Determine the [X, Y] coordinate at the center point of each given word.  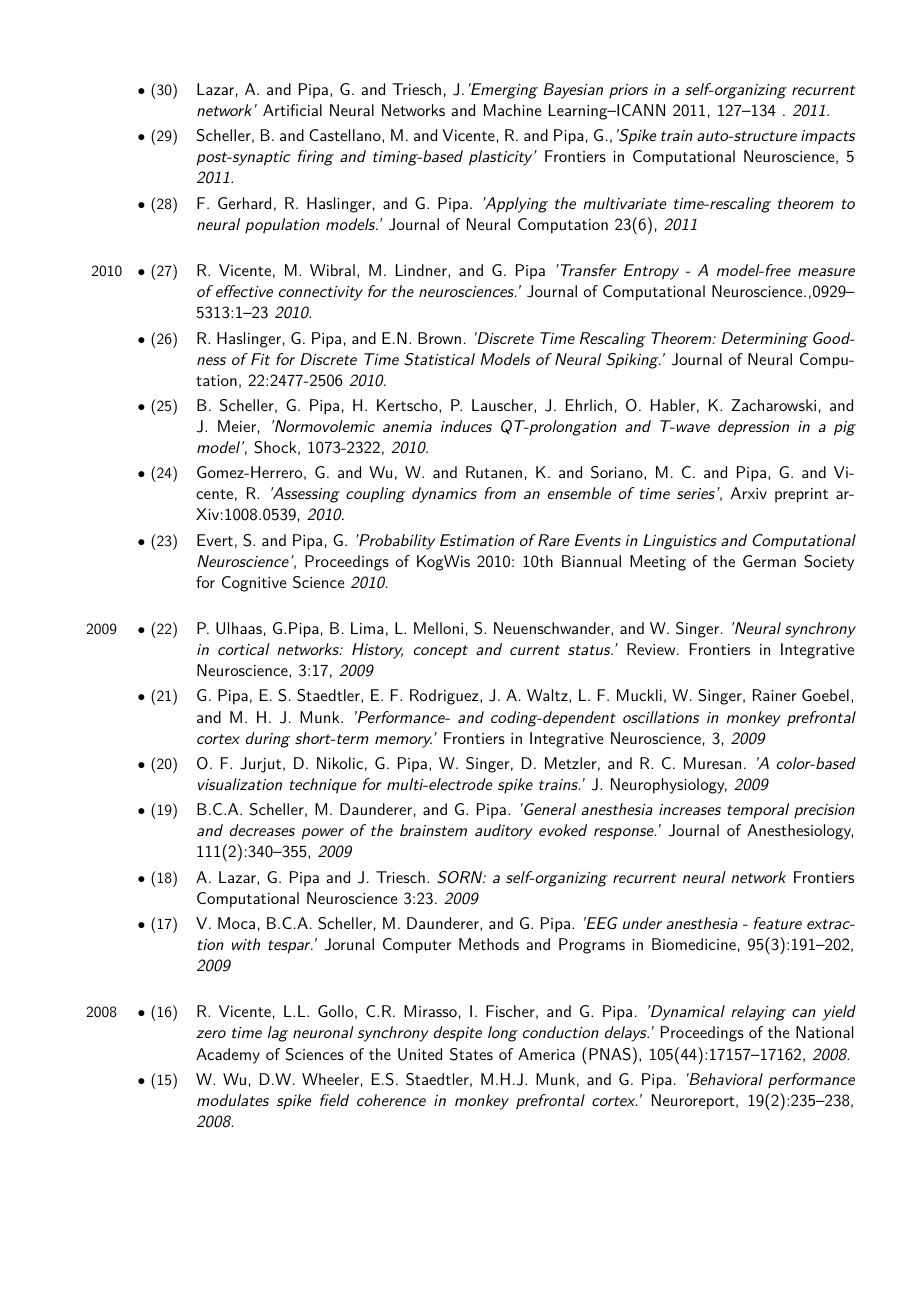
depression [753, 428]
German [769, 561]
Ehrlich [589, 405]
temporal [758, 811]
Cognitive [254, 584]
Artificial [292, 110]
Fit [260, 359]
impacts [828, 137]
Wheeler [330, 1079]
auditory [504, 832]
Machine [513, 110]
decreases [262, 830]
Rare [553, 540]
